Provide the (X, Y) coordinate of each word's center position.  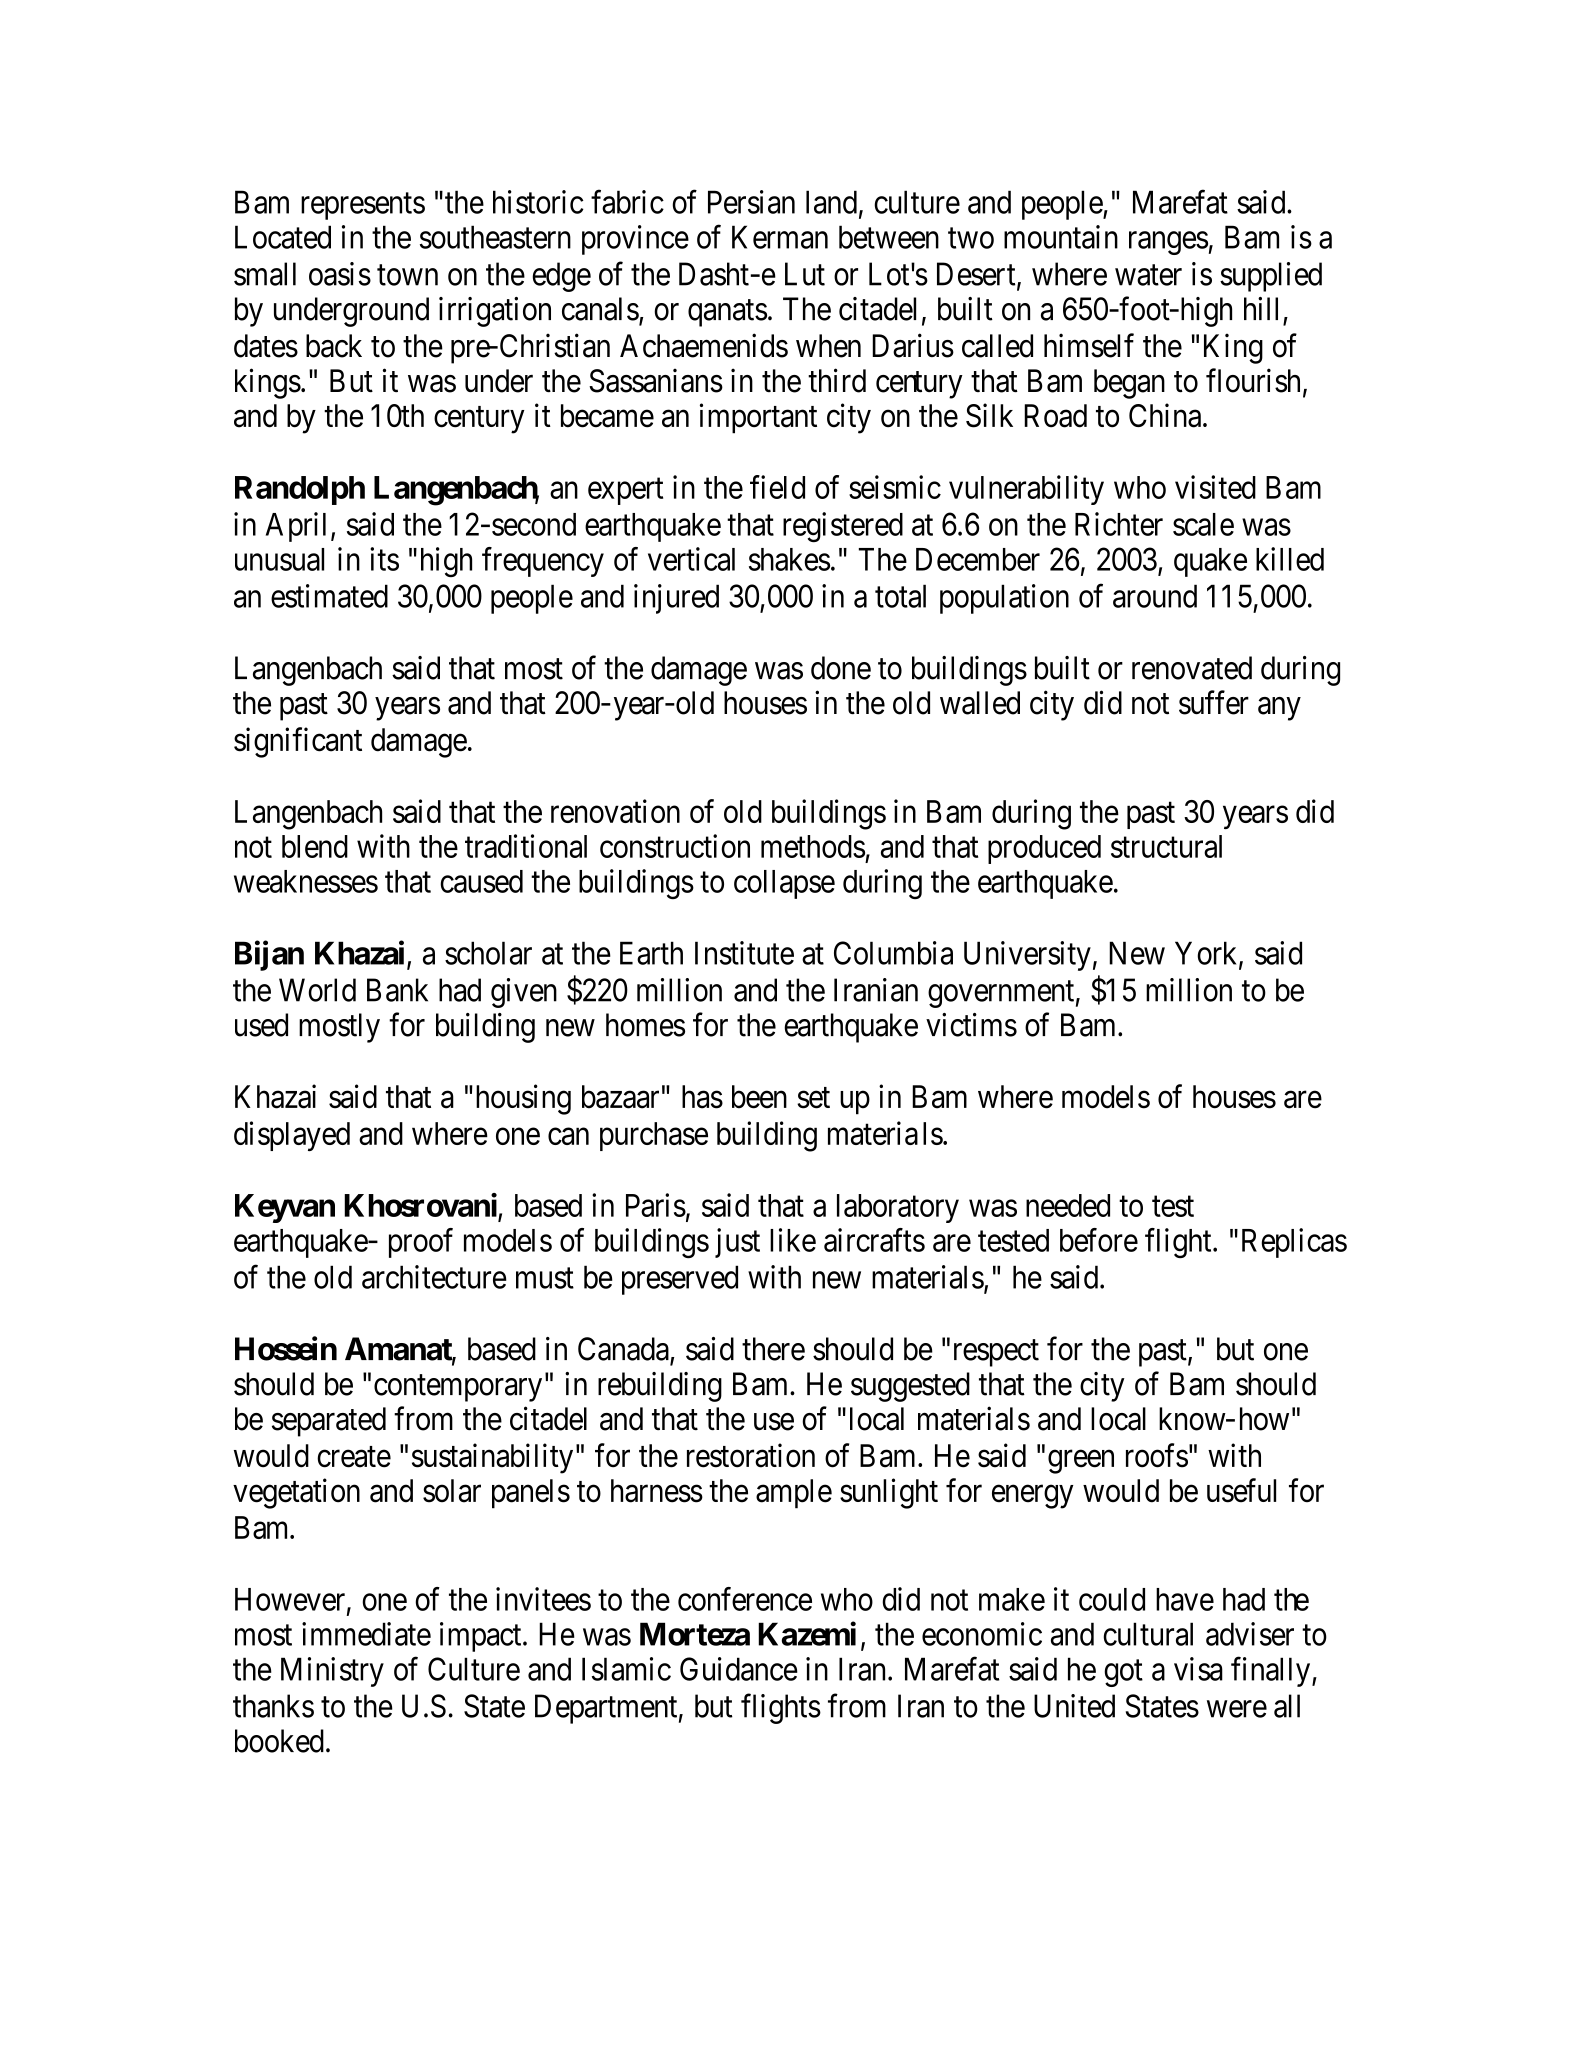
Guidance (739, 1669)
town (407, 275)
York (1207, 954)
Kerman (780, 237)
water (1148, 275)
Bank (397, 990)
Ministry (332, 1672)
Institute (744, 953)
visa (1198, 1669)
